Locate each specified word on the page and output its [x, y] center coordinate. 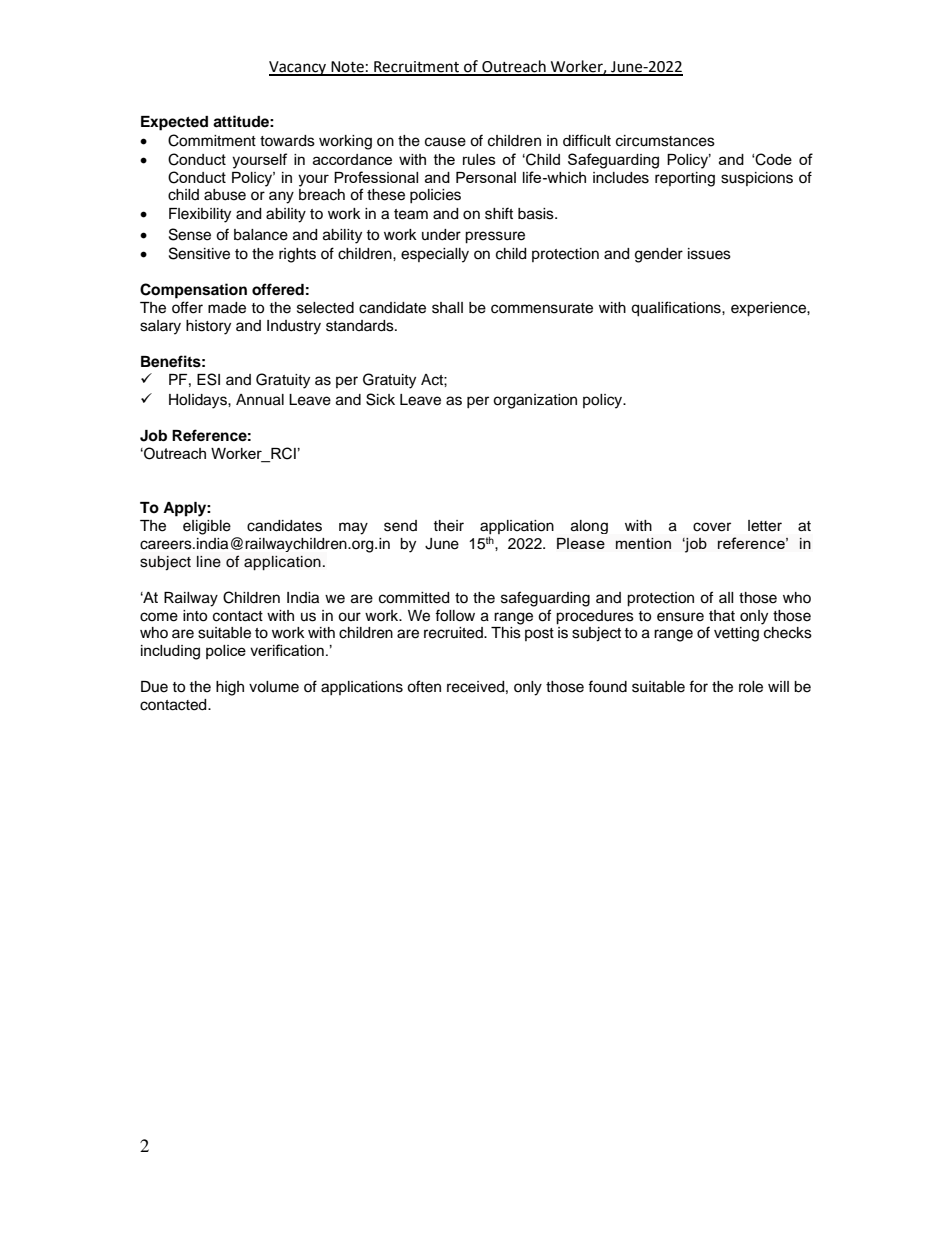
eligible [207, 527]
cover [712, 527]
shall [447, 308]
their [448, 526]
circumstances [665, 141]
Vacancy [299, 68]
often [424, 686]
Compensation [193, 291]
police [226, 652]
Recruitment [417, 68]
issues [709, 254]
